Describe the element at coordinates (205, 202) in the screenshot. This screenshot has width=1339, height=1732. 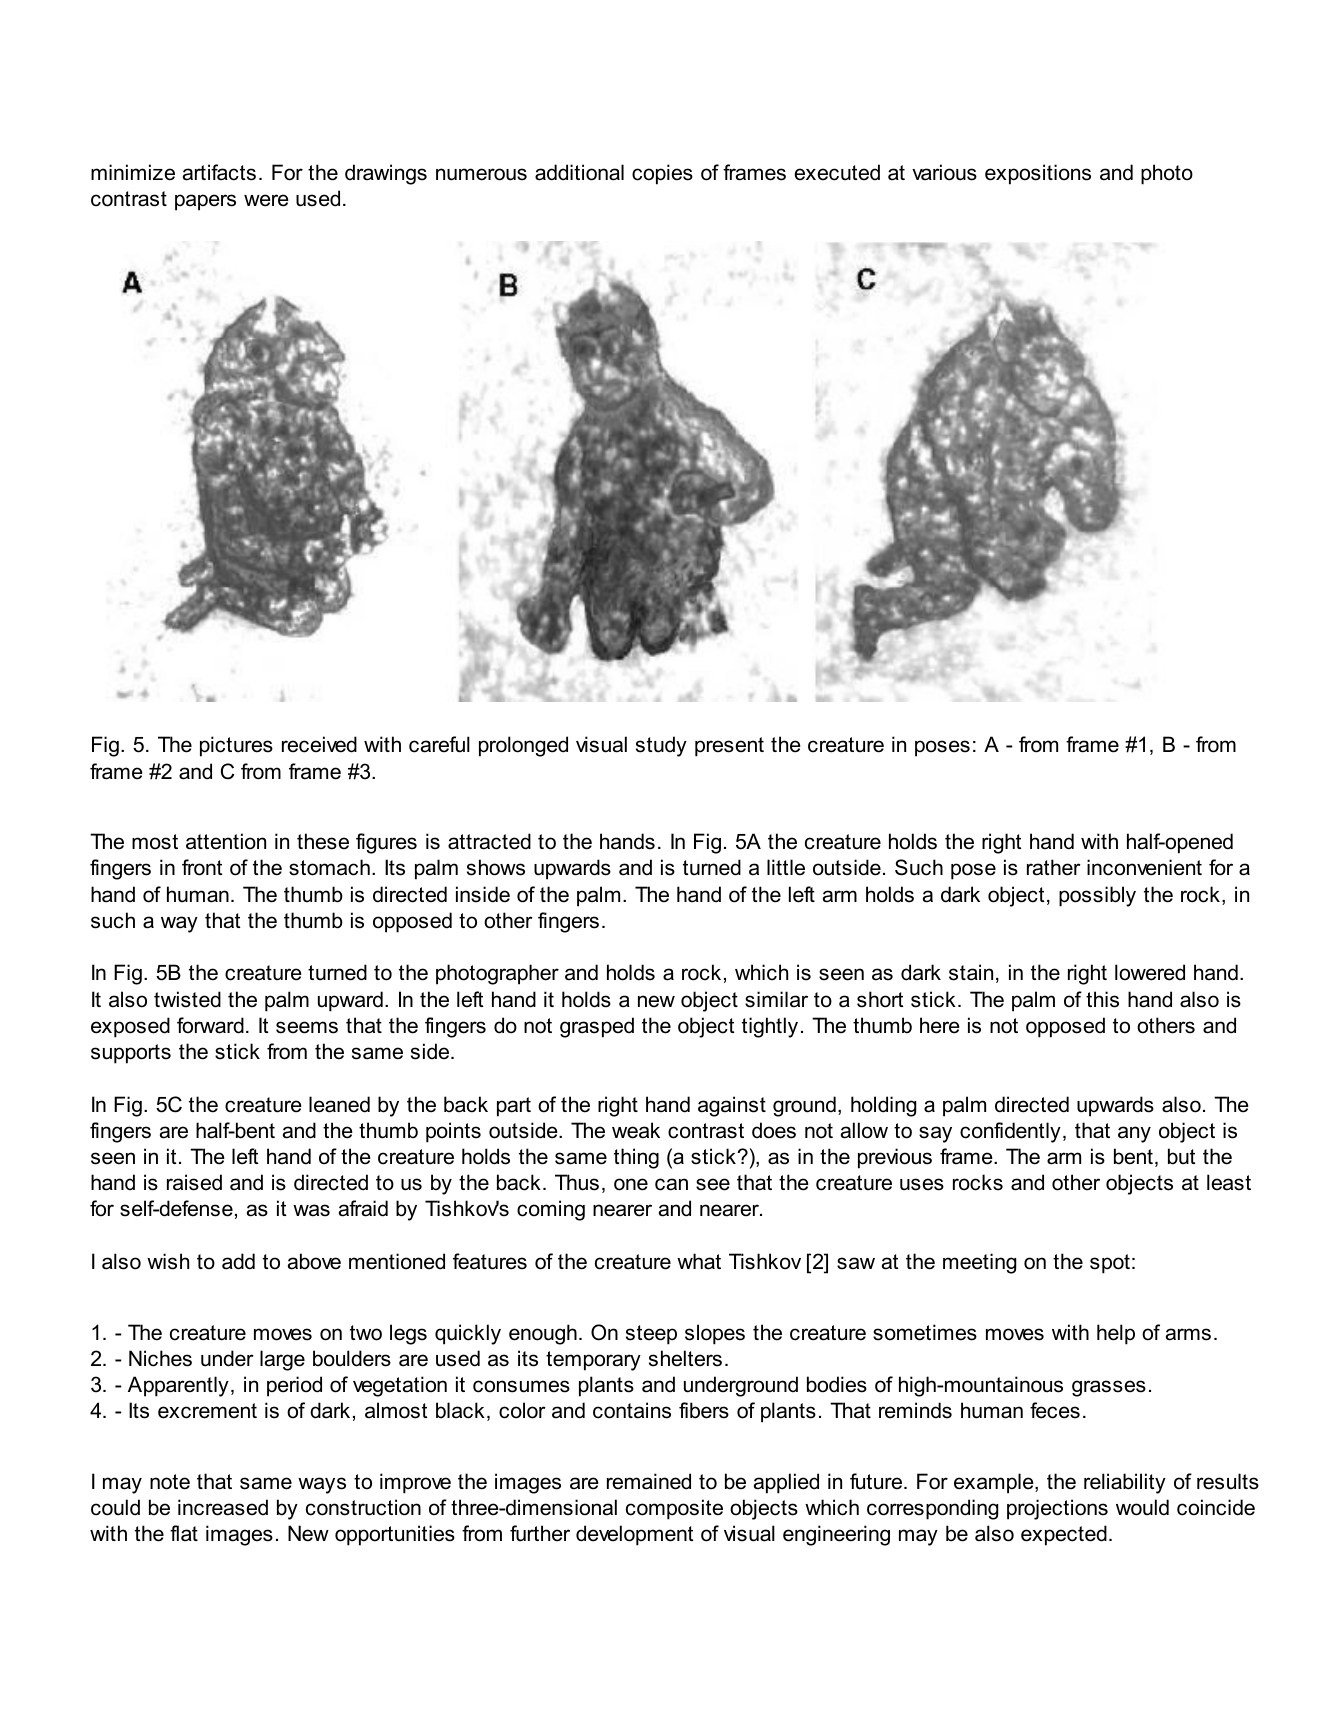
I see `papers` at that location.
